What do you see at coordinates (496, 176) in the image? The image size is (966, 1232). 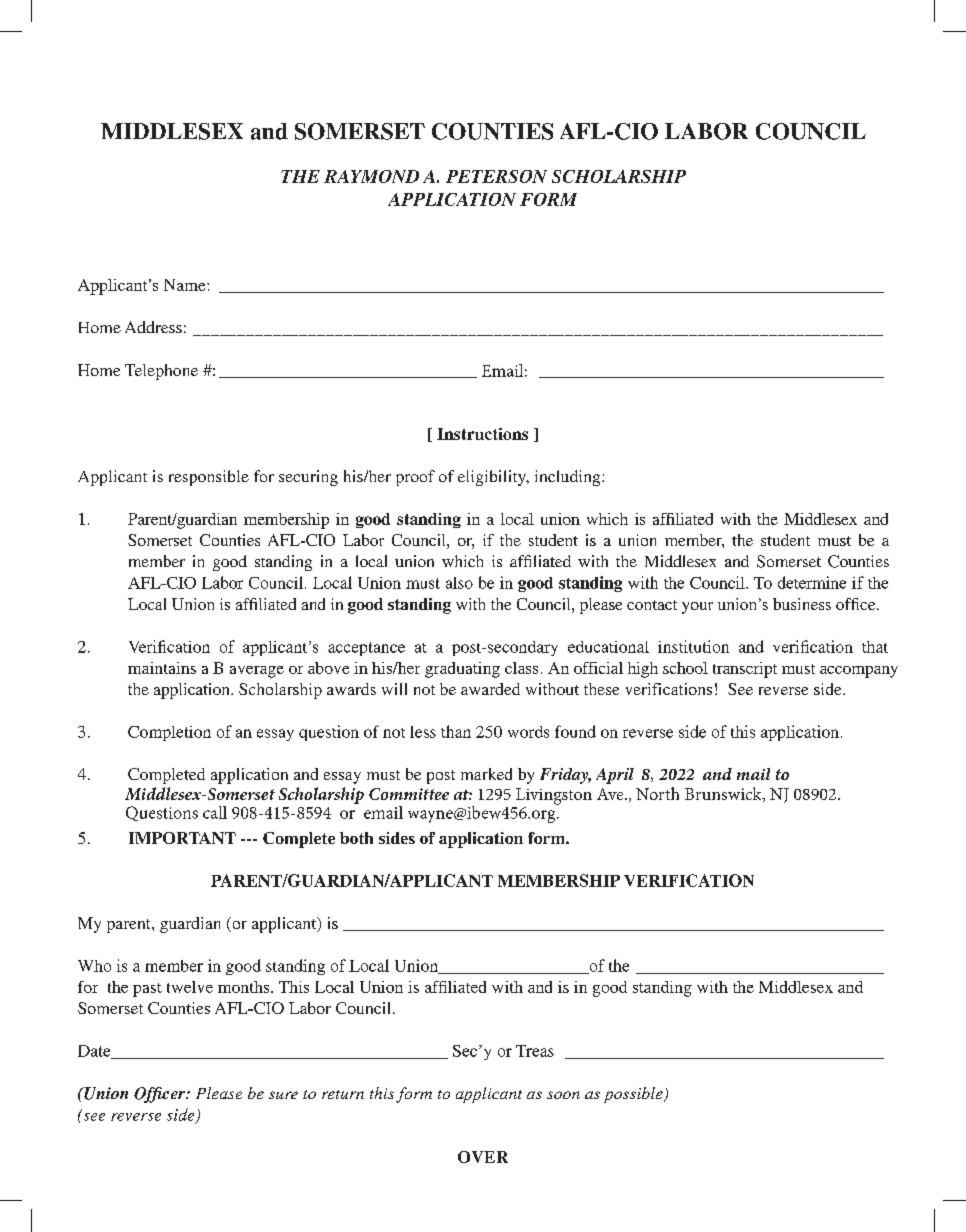 I see `PETERSON` at bounding box center [496, 176].
